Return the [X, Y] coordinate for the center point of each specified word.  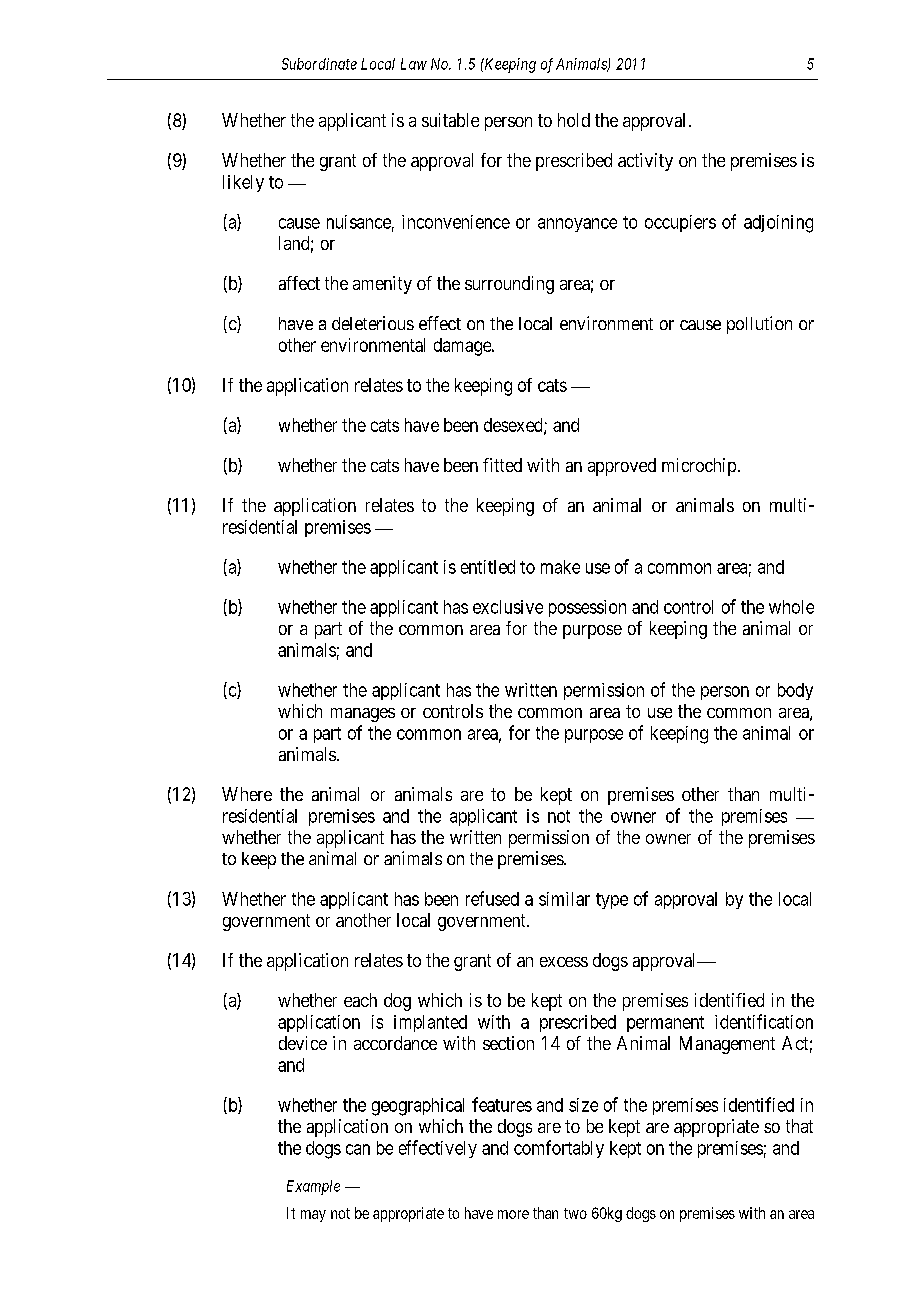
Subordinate [319, 64]
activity [645, 162]
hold [574, 120]
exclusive [508, 607]
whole [791, 607]
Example [313, 1187]
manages [363, 715]
